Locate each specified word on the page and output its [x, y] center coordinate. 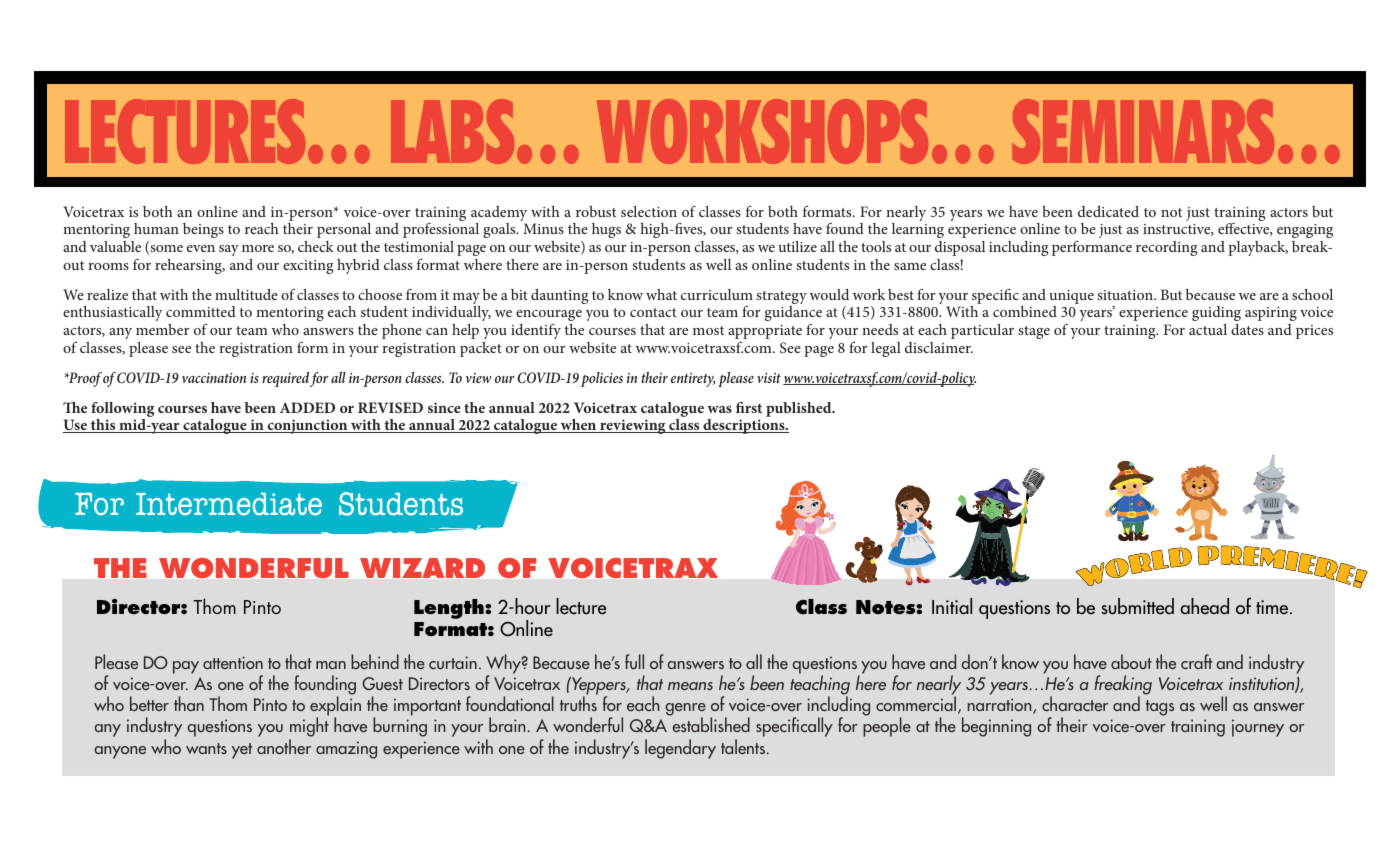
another [284, 746]
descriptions [744, 426]
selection [649, 211]
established [711, 724]
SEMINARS [1143, 131]
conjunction [307, 426]
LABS [452, 131]
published [800, 409]
